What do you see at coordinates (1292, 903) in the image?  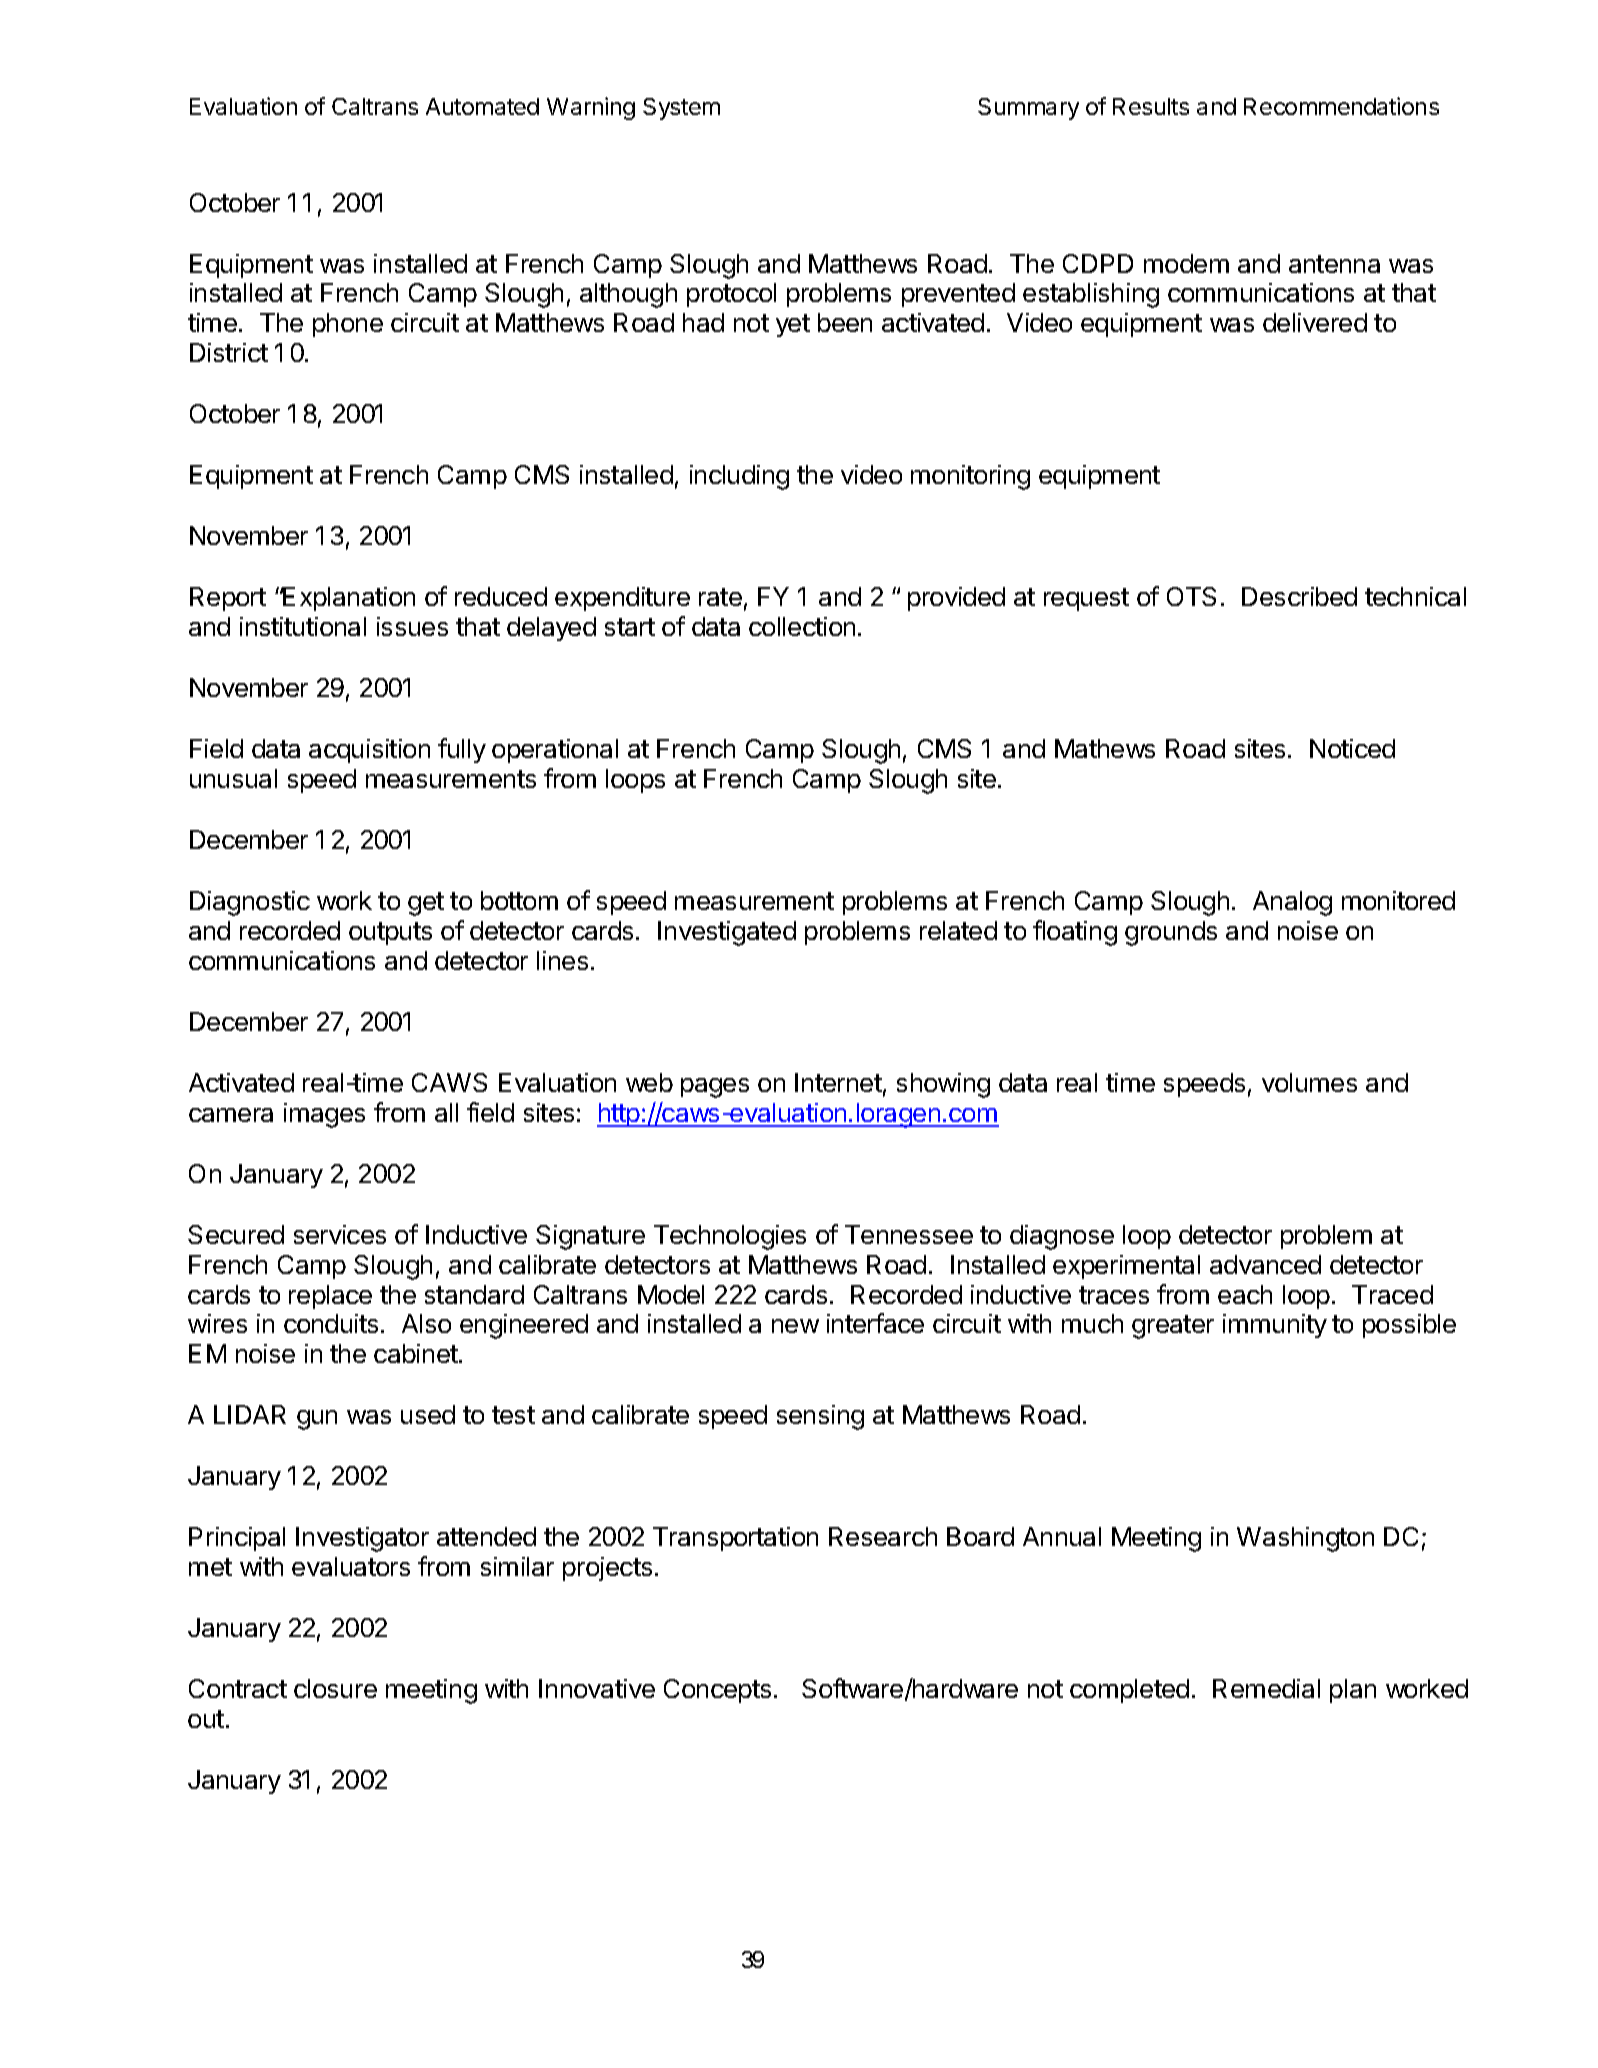 I see `Analog` at bounding box center [1292, 903].
